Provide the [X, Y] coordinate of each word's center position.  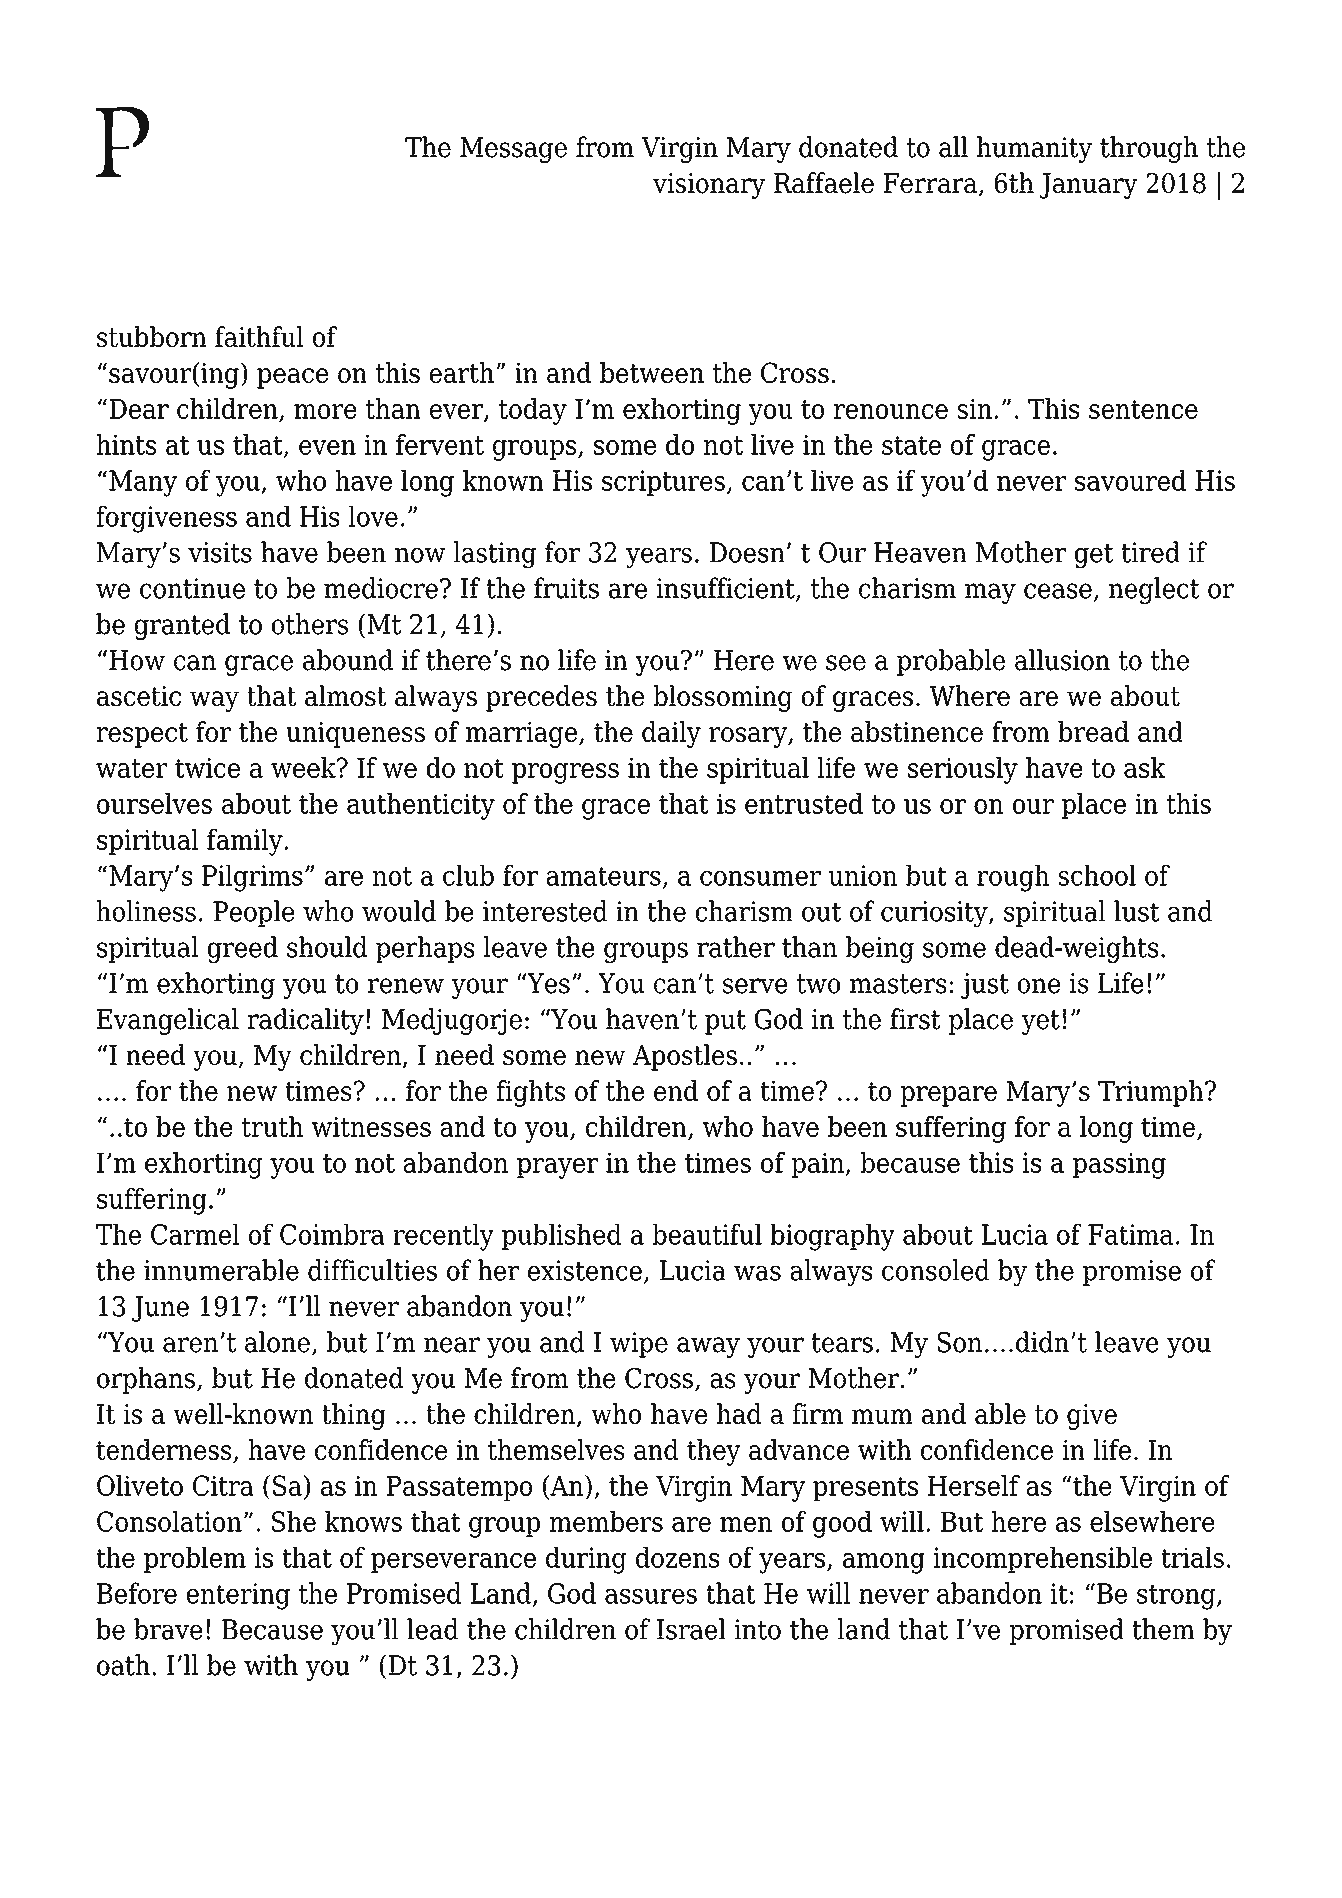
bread [1093, 731]
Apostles [685, 1057]
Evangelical [168, 1021]
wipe [639, 1345]
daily [671, 734]
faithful [259, 336]
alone [277, 1342]
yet [1041, 1022]
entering [238, 1596]
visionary [709, 186]
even [327, 447]
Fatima [1130, 1234]
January [1089, 186]
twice [207, 767]
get [1094, 556]
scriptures [663, 483]
